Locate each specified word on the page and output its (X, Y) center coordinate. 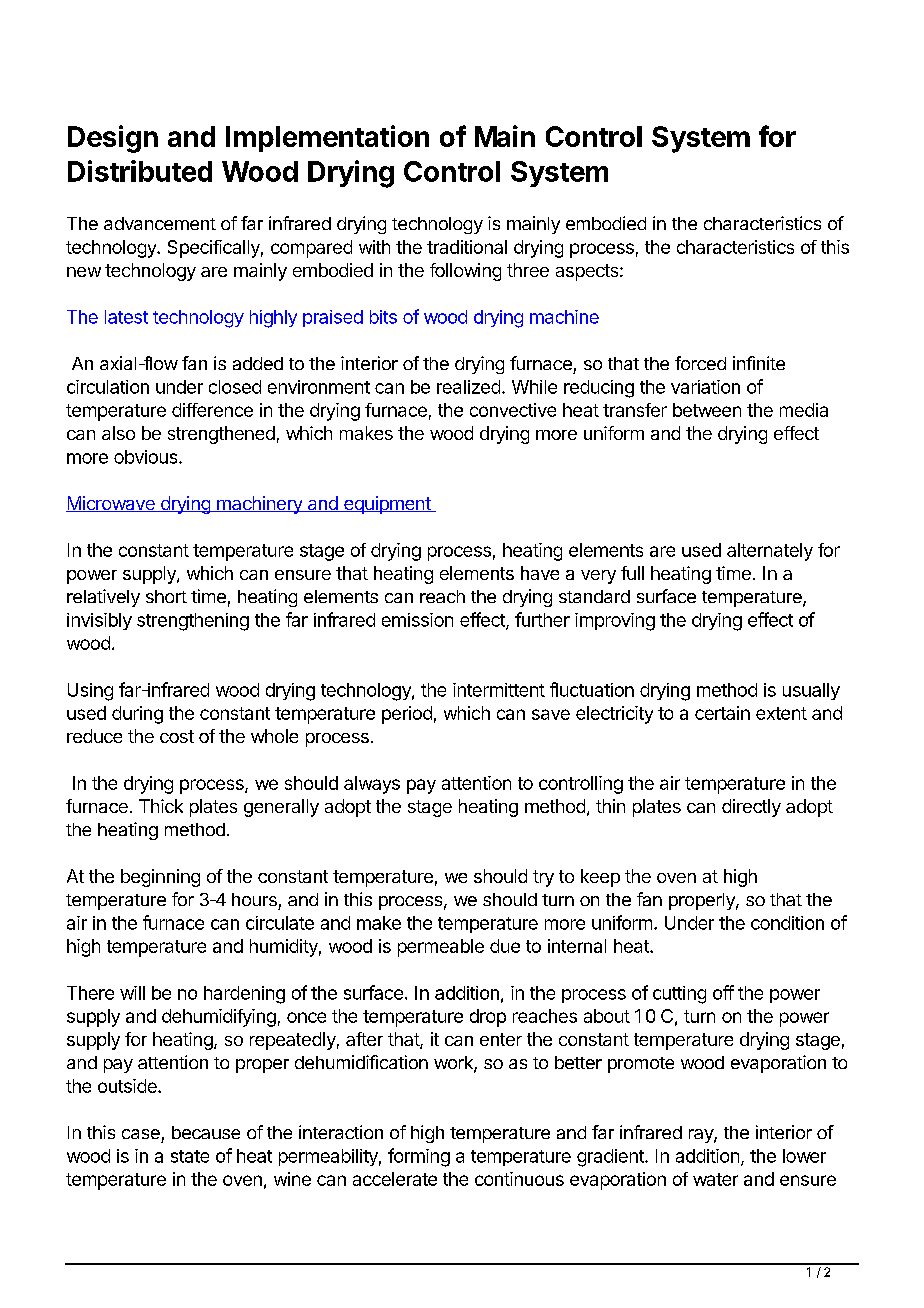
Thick (161, 806)
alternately (770, 552)
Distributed (140, 171)
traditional (467, 247)
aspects (588, 272)
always (372, 785)
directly (751, 808)
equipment (387, 505)
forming (419, 1157)
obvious (147, 457)
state (190, 1156)
